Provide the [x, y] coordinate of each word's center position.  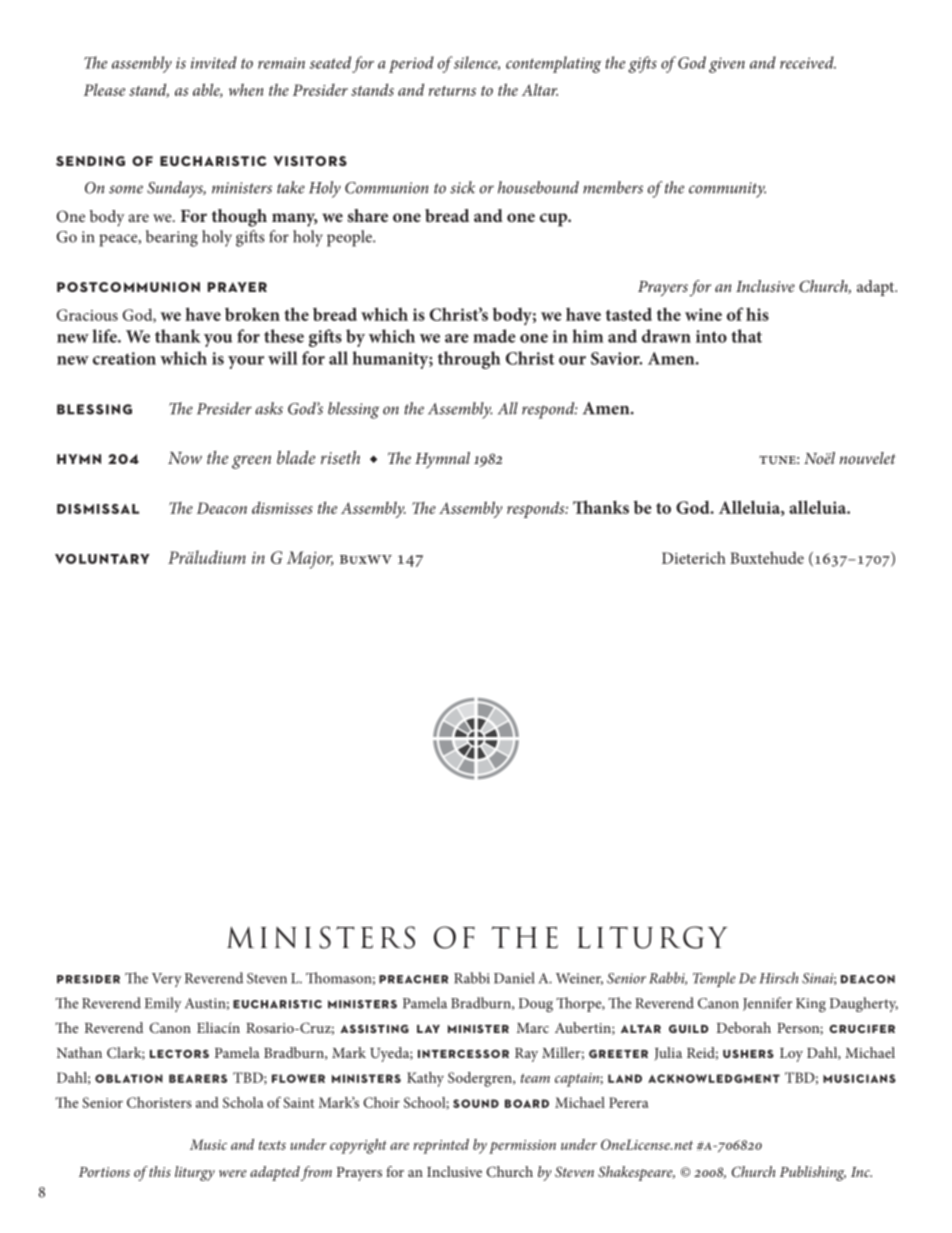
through [469, 360]
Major [310, 560]
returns [452, 91]
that [746, 336]
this [160, 1171]
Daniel [514, 978]
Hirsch [779, 978]
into [711, 336]
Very [167, 980]
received [808, 62]
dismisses [282, 508]
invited [214, 62]
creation [124, 358]
